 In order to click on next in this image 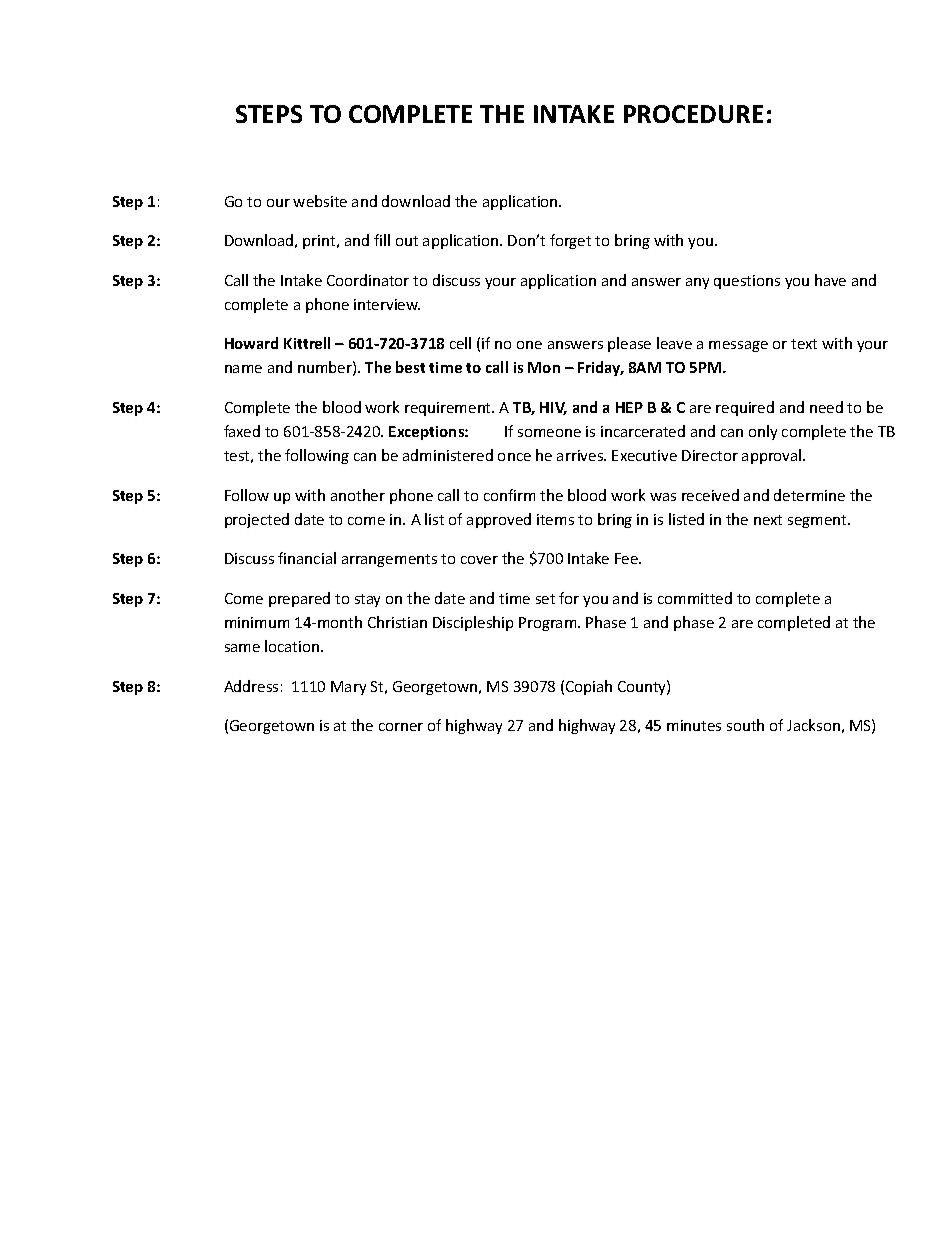, I will do `click(768, 520)`.
